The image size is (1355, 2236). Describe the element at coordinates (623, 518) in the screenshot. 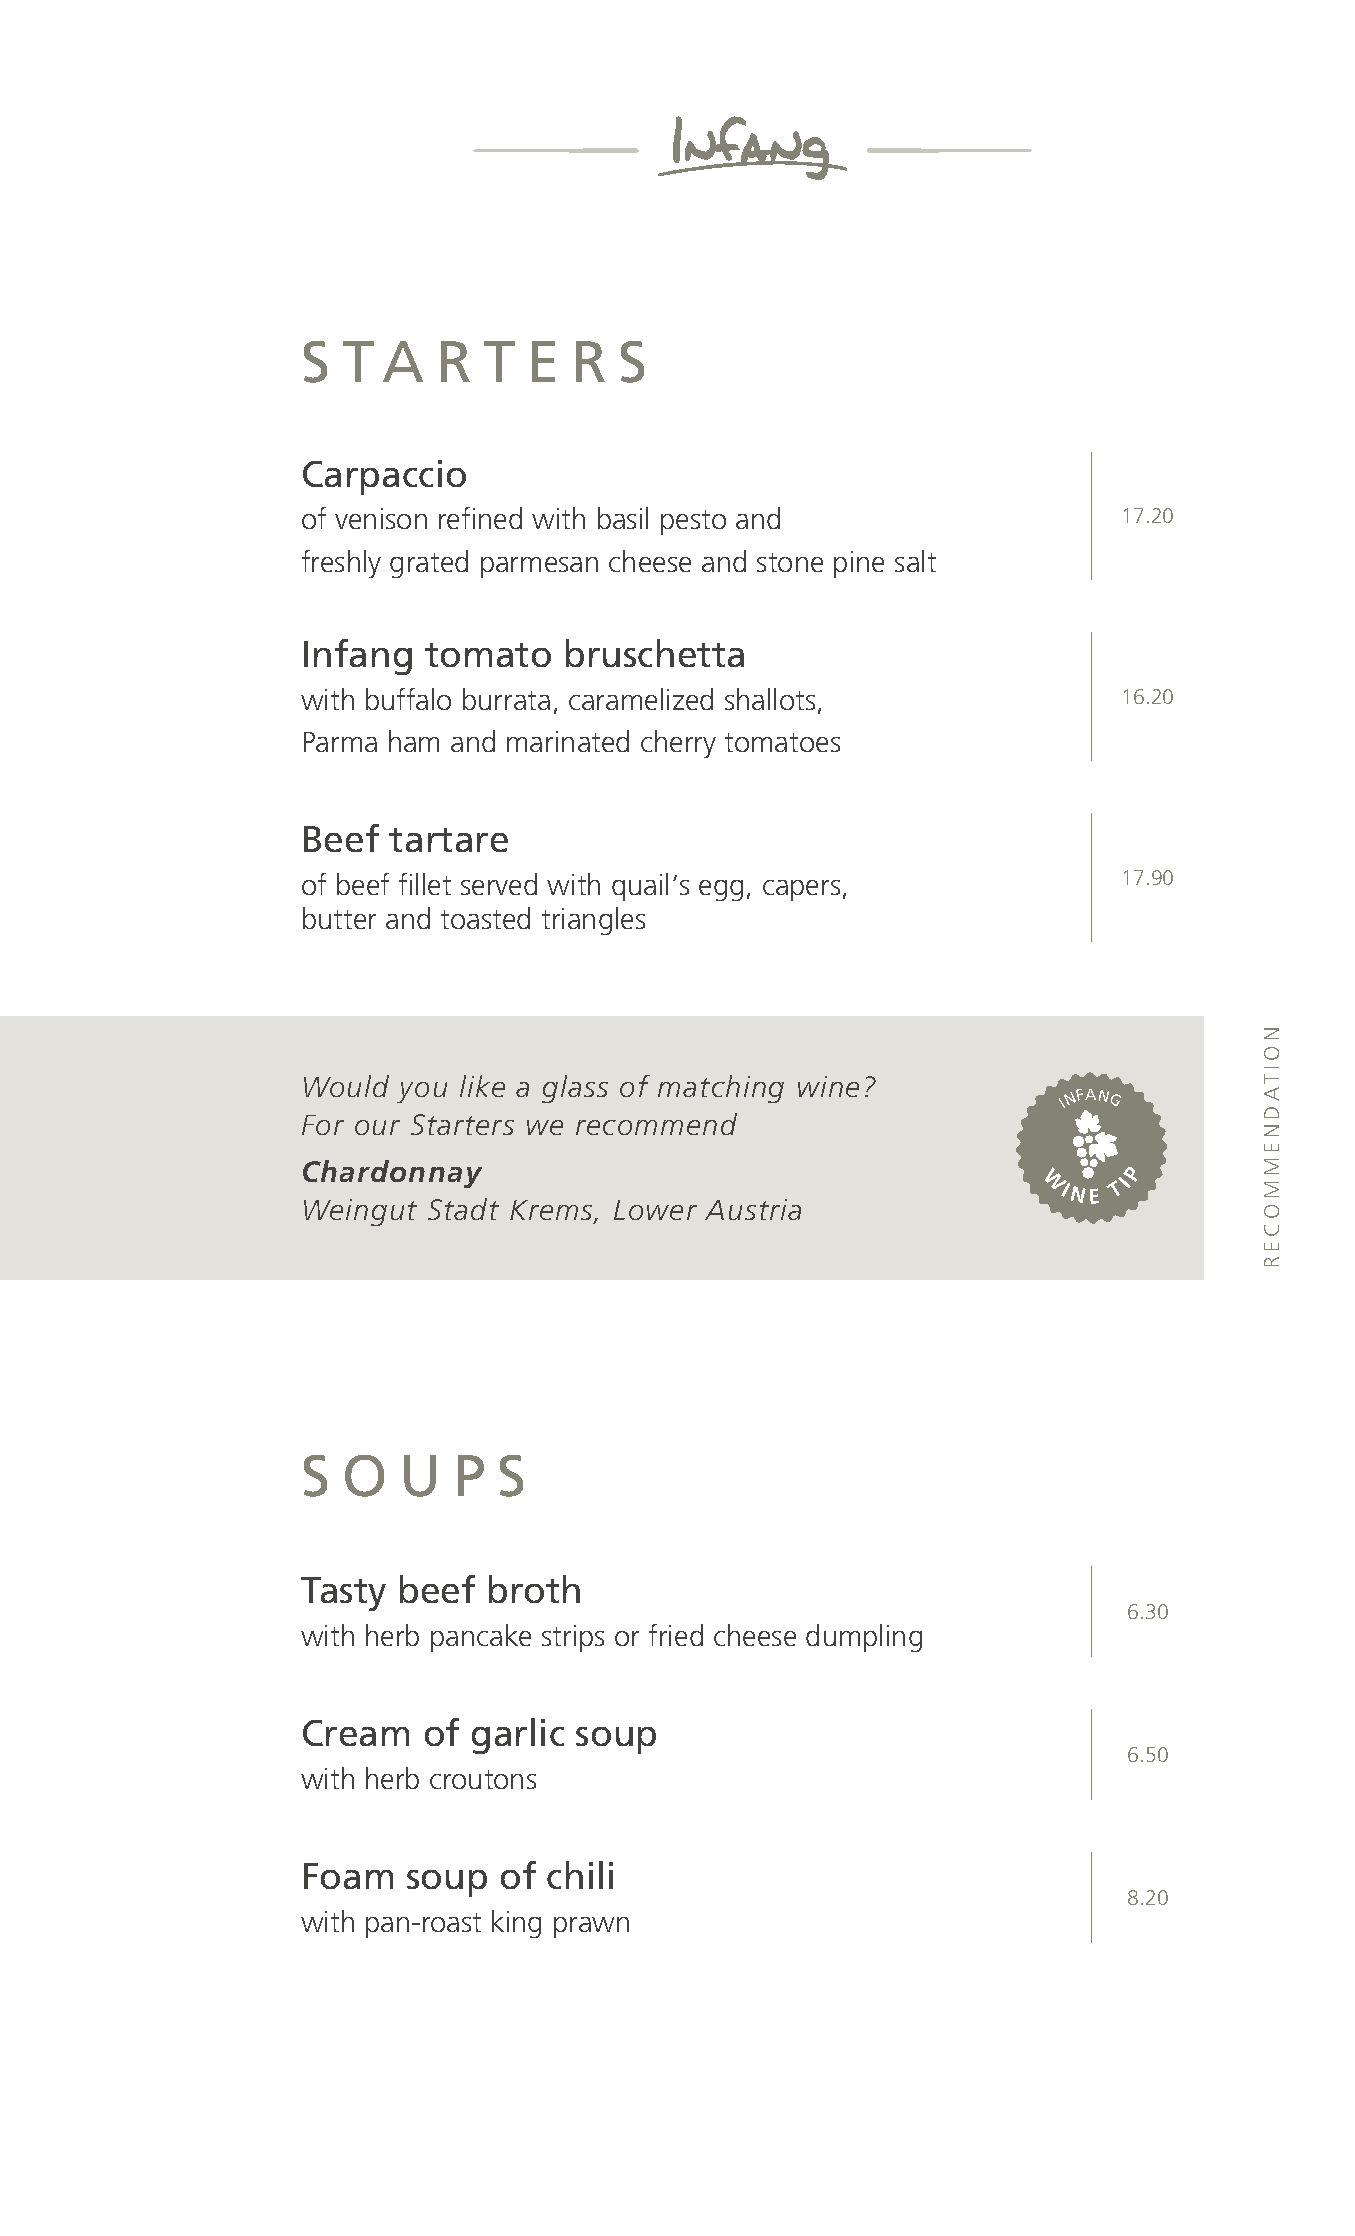

I see `basil` at that location.
